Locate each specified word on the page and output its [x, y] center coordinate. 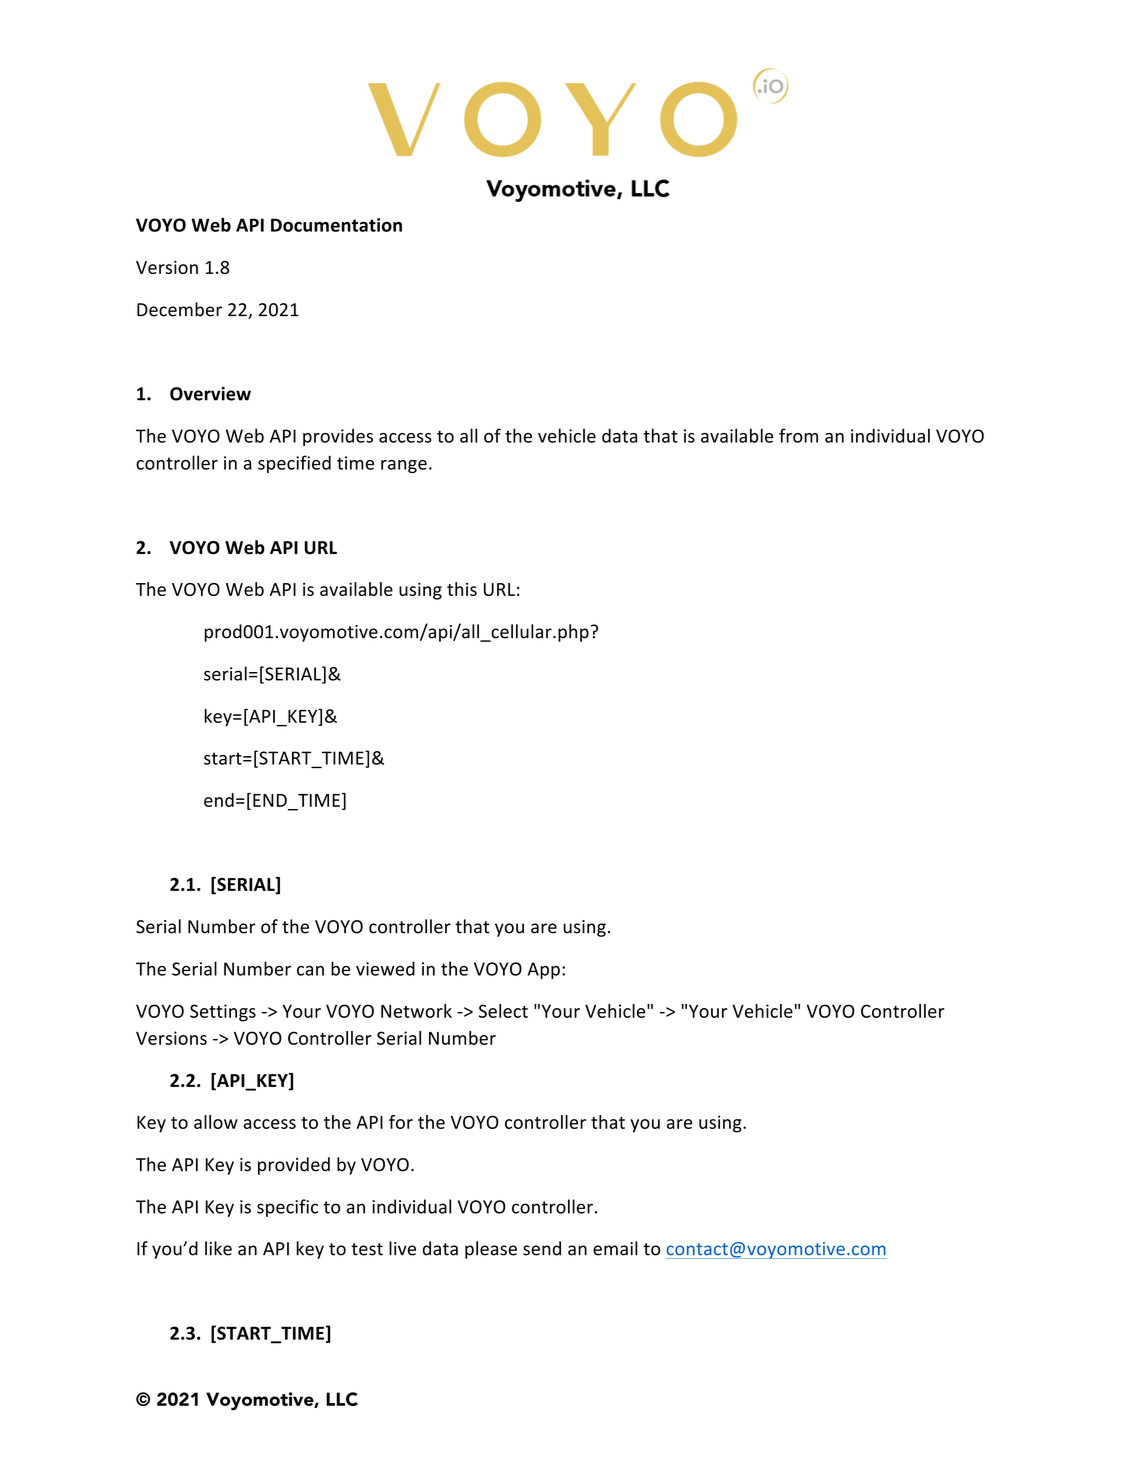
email [615, 1248]
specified [294, 464]
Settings [223, 1013]
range [404, 466]
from [798, 435]
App [544, 970]
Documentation [336, 225]
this [462, 589]
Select [503, 1011]
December [179, 309]
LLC [342, 1399]
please [491, 1250]
